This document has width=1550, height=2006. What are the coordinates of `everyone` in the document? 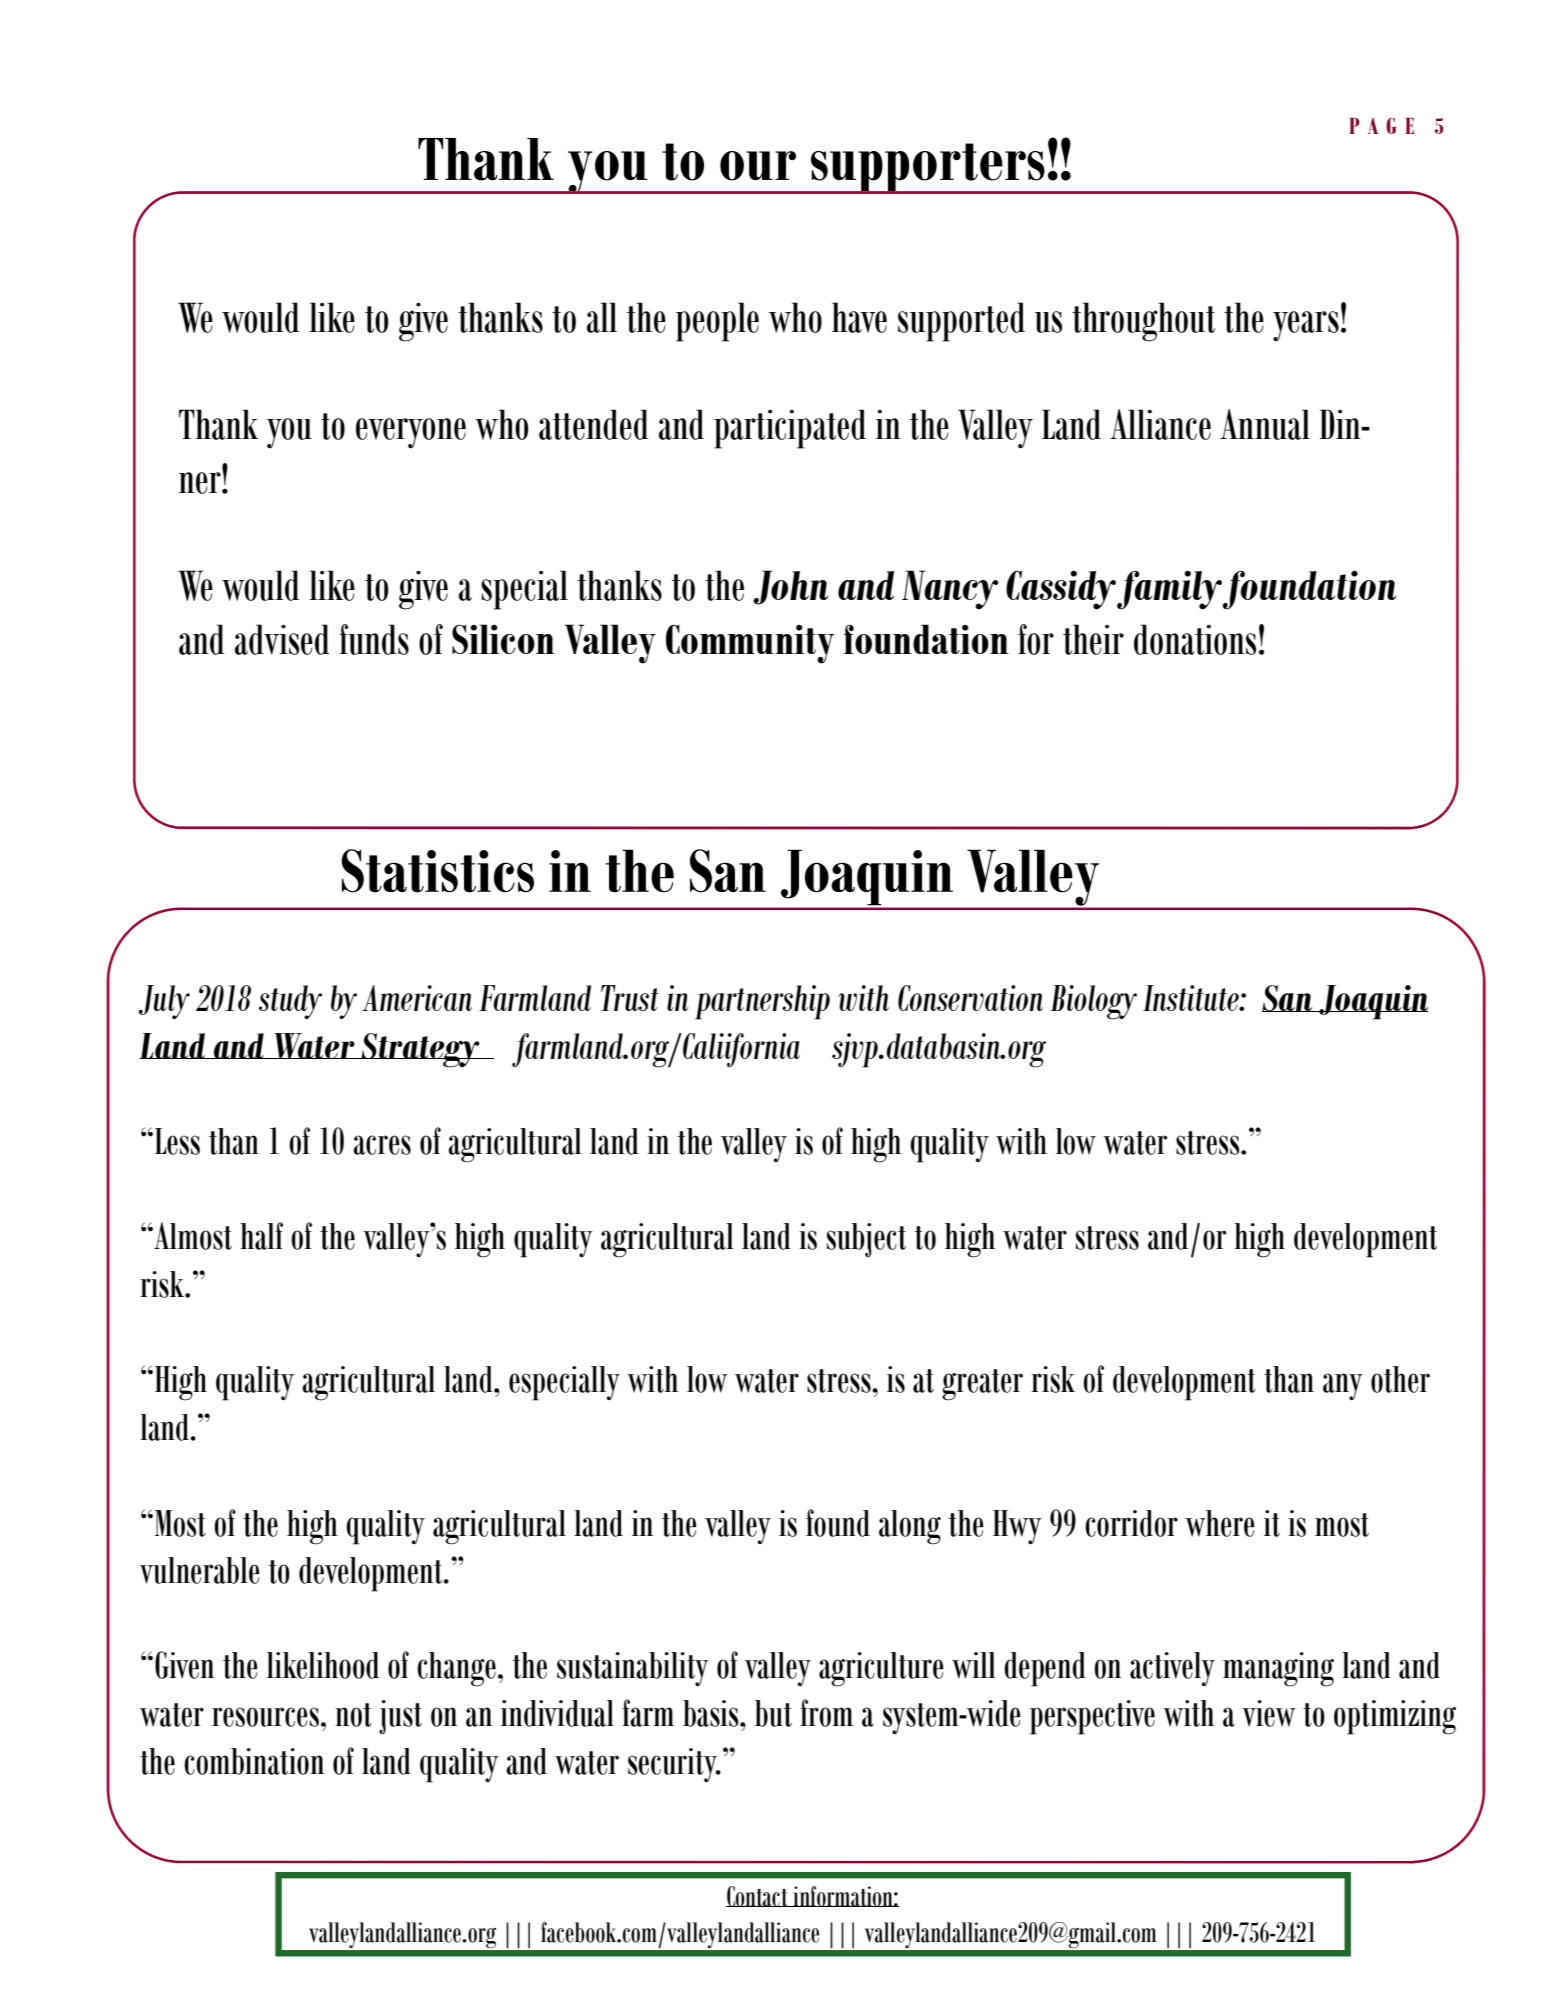 It's located at (411, 433).
